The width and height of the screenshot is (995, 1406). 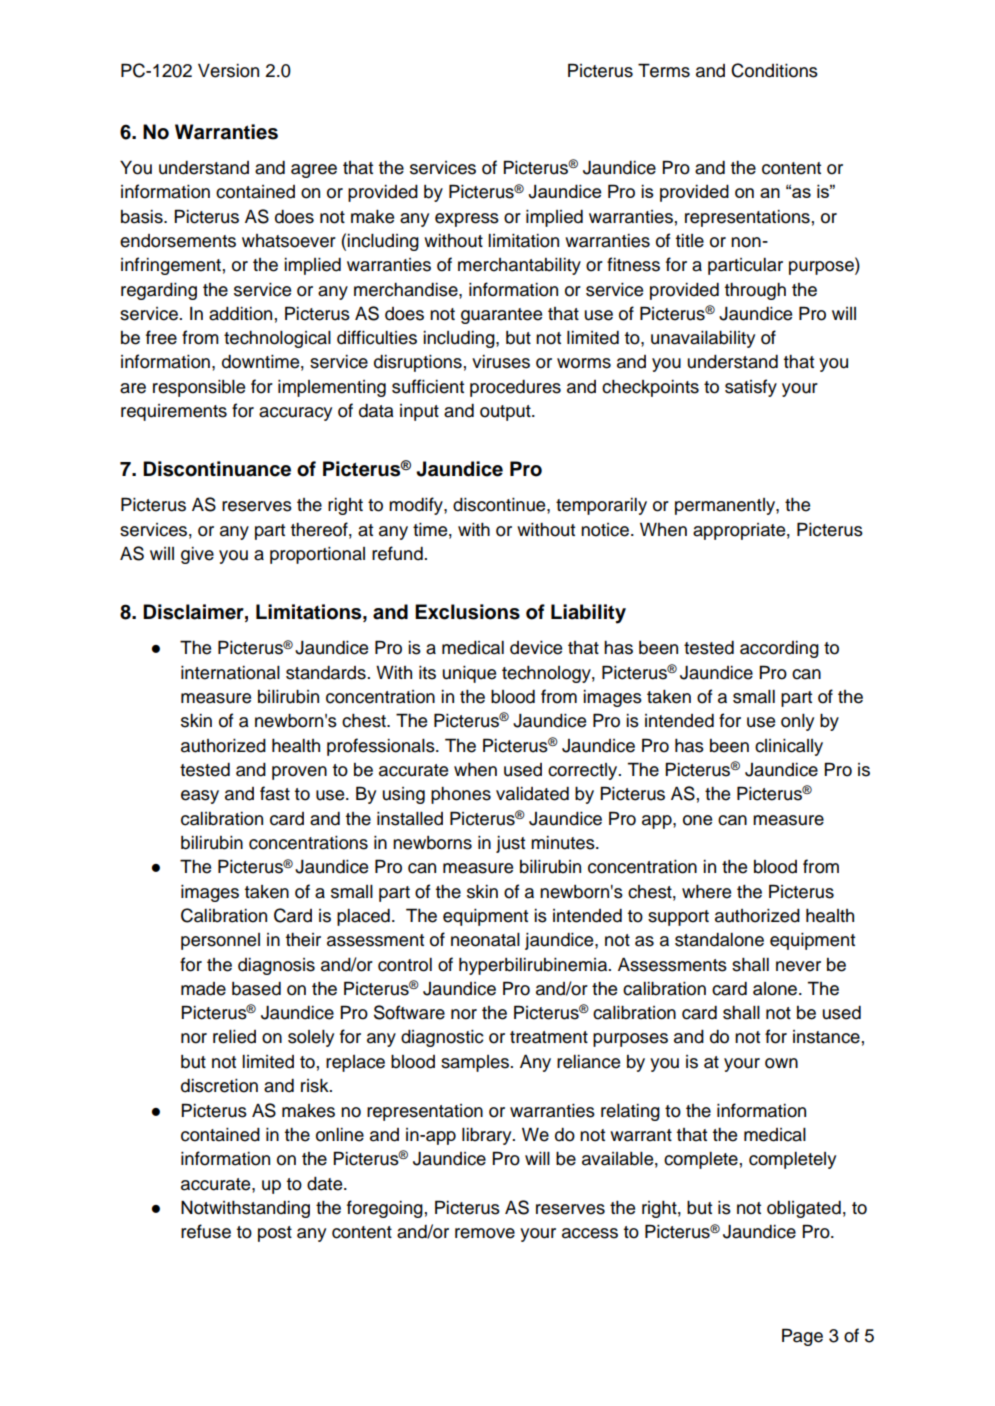 I want to click on remove, so click(x=485, y=1233).
